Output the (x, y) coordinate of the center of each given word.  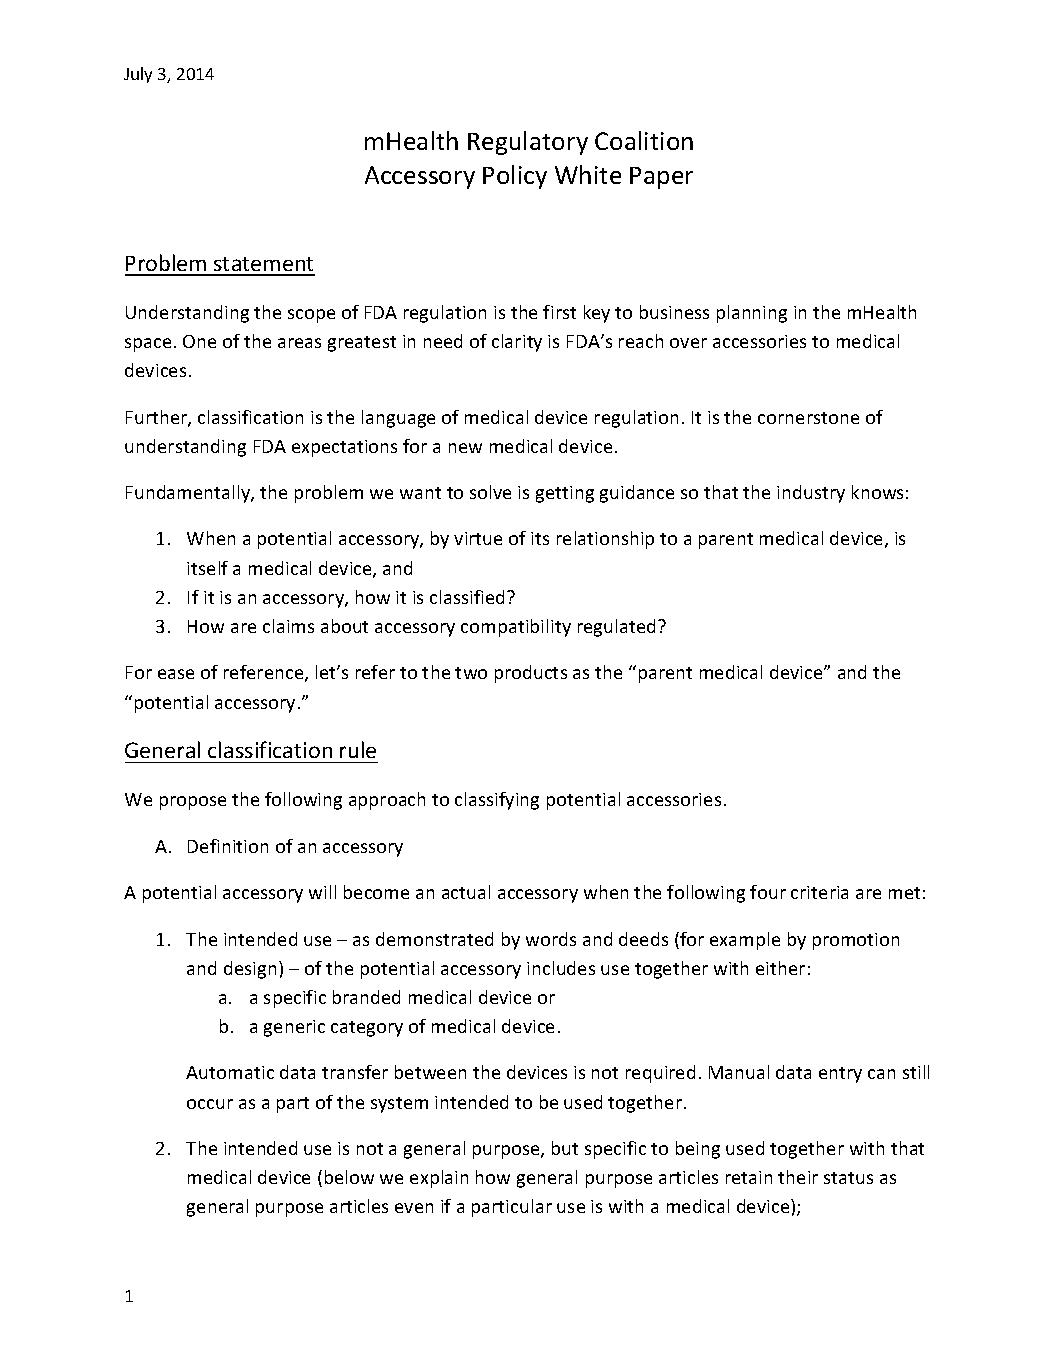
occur (210, 1104)
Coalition (644, 140)
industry (811, 494)
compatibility (516, 628)
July (138, 75)
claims (288, 626)
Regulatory (528, 143)
